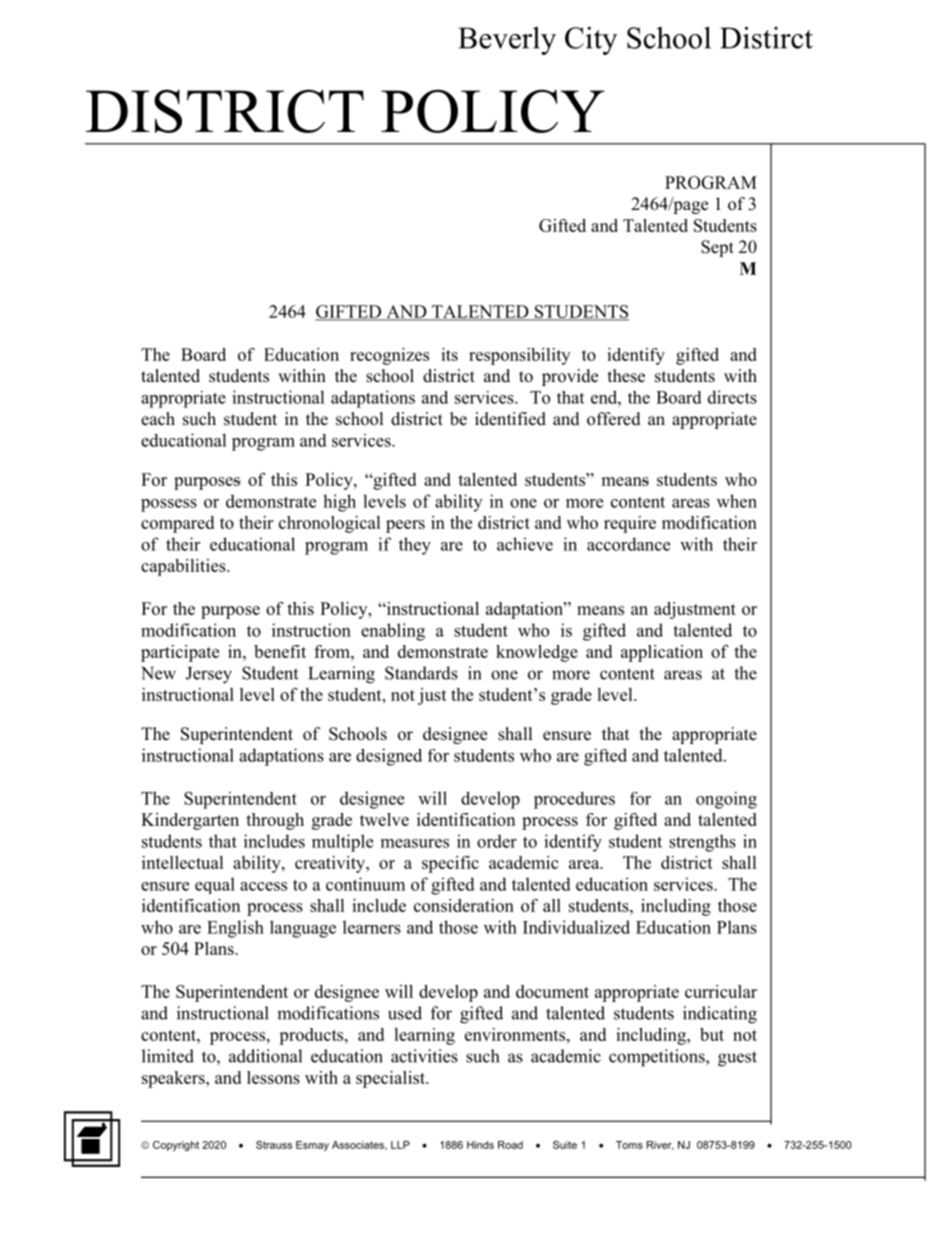  What do you see at coordinates (184, 567) in the image?
I see `capabilities` at bounding box center [184, 567].
